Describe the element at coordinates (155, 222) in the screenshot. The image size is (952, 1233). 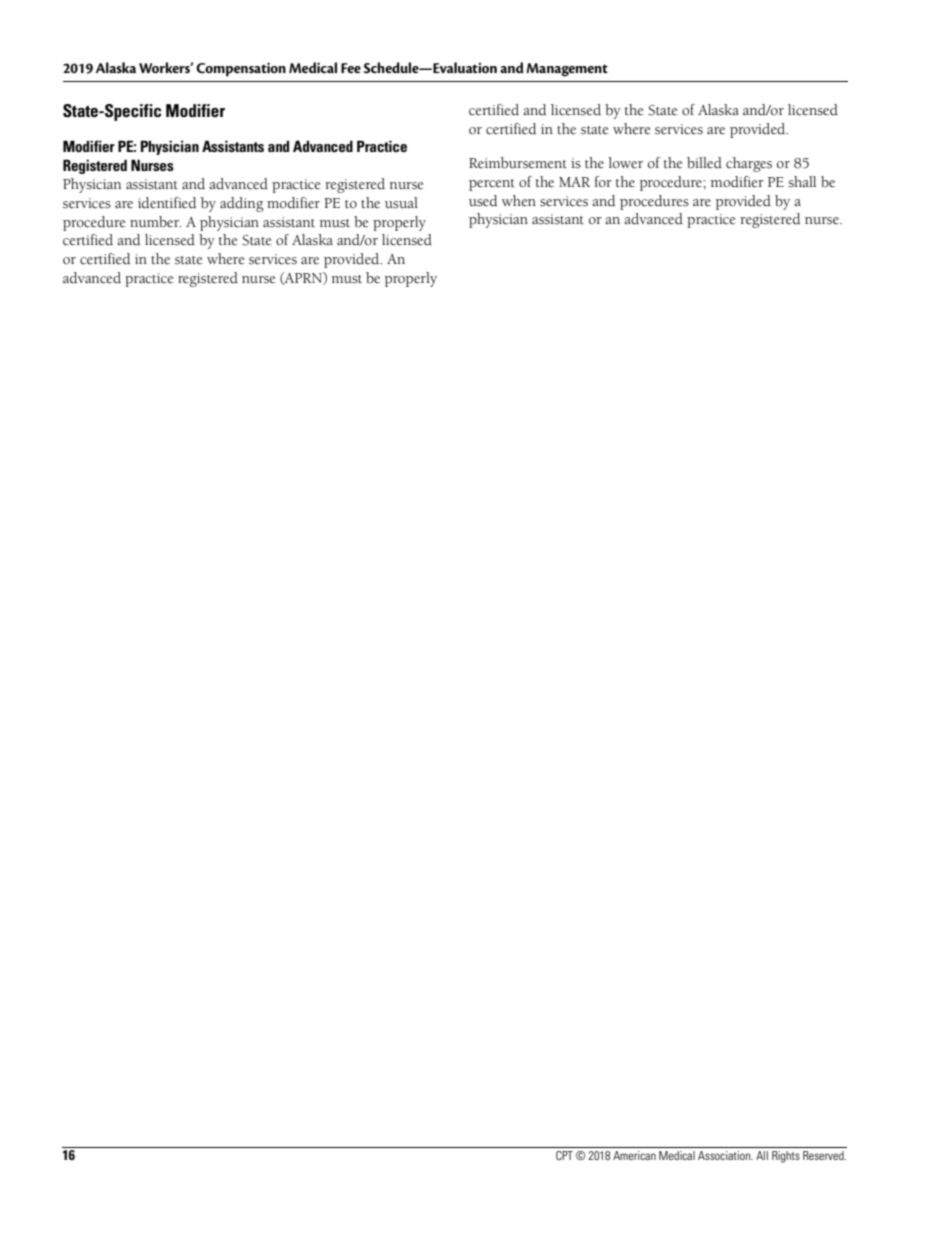
I see `number` at that location.
